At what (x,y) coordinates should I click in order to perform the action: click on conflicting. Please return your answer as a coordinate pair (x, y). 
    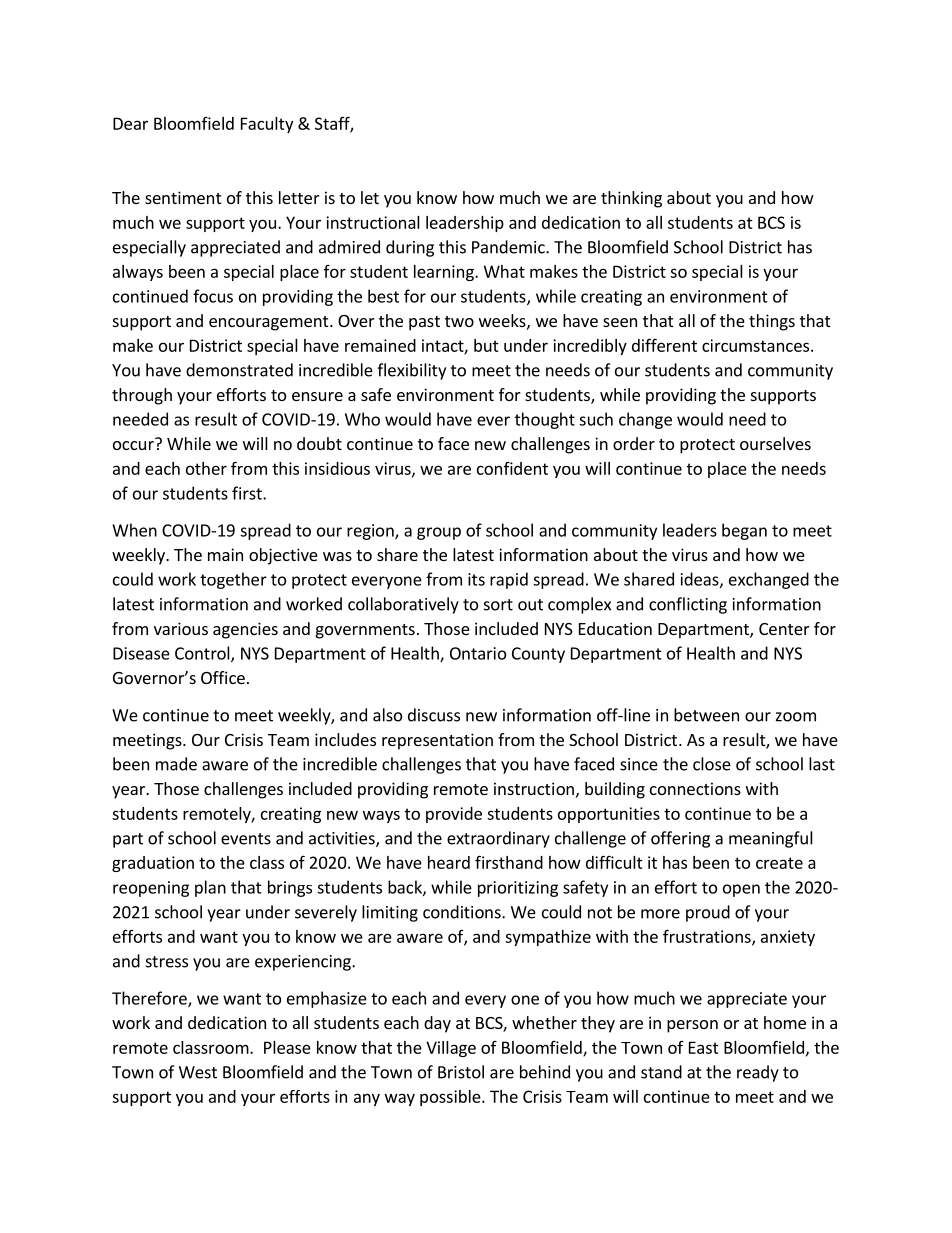
    Looking at the image, I should click on (688, 605).
